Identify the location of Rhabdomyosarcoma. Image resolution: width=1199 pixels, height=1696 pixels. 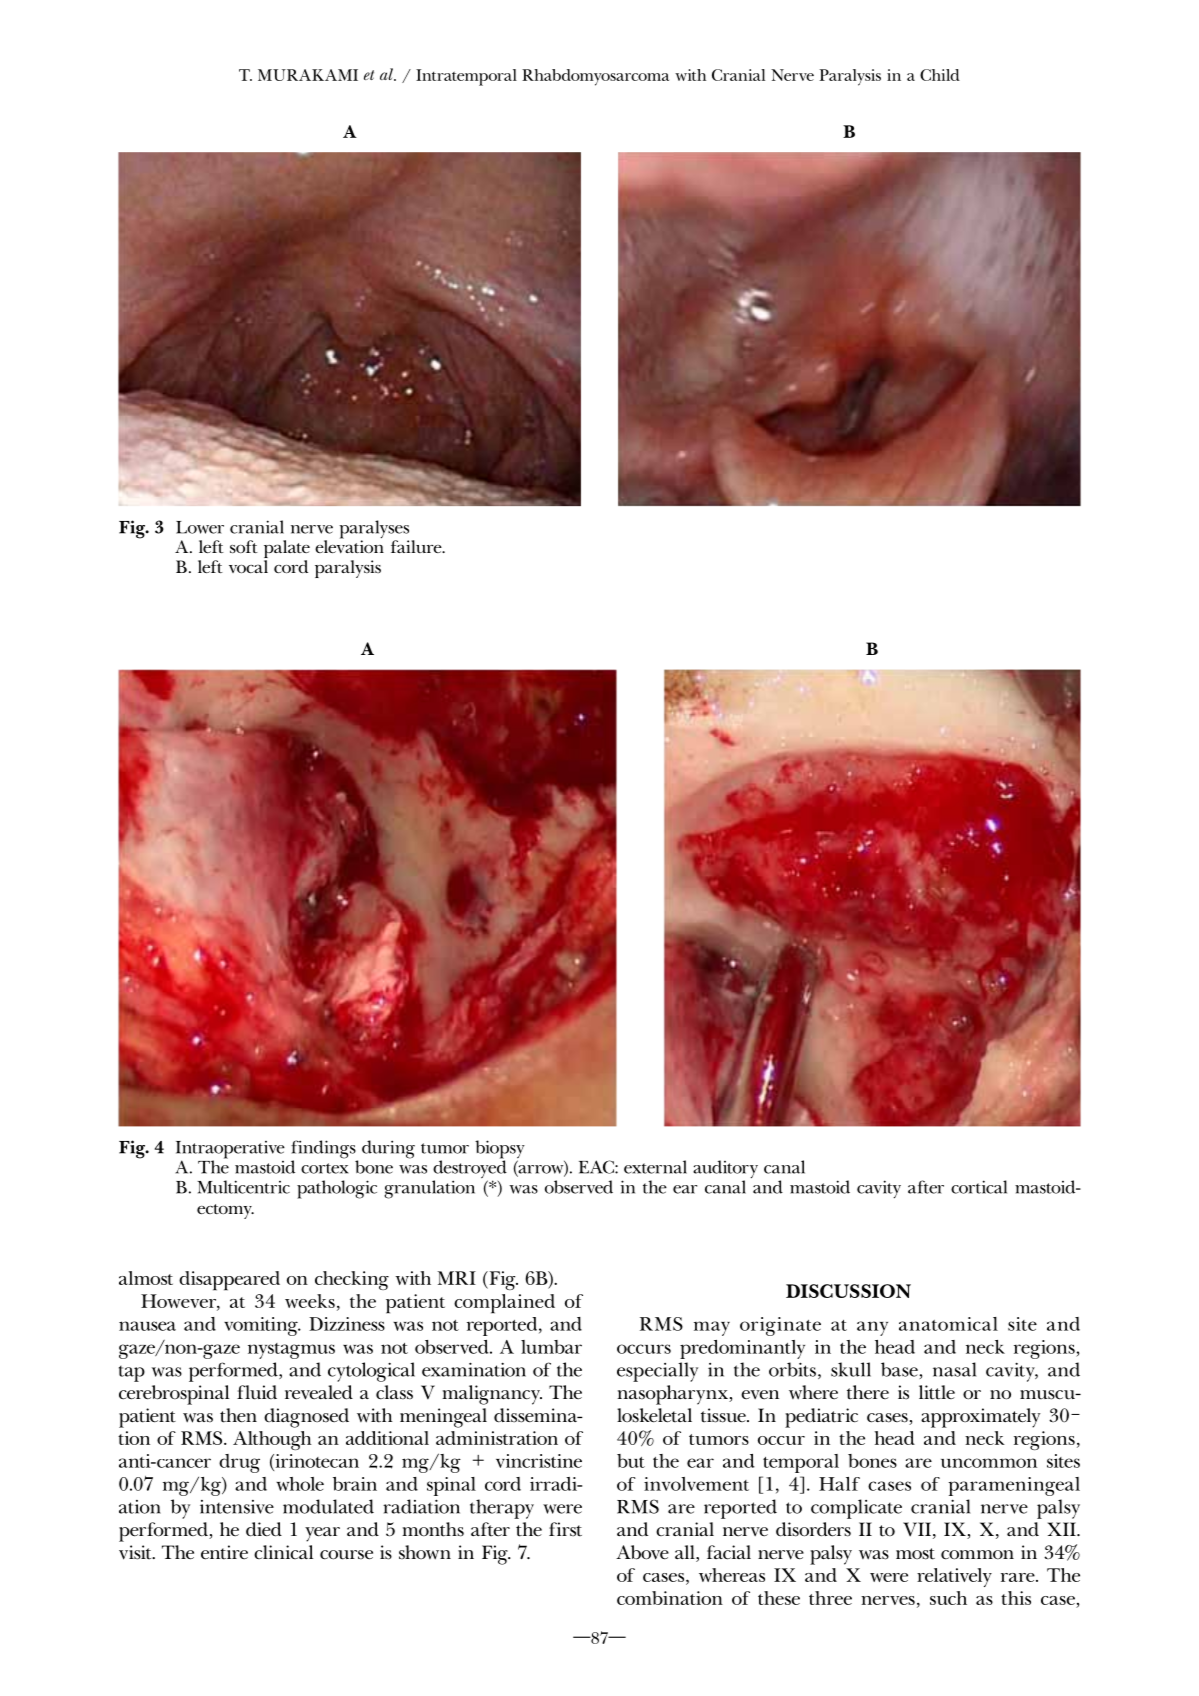
(595, 77).
